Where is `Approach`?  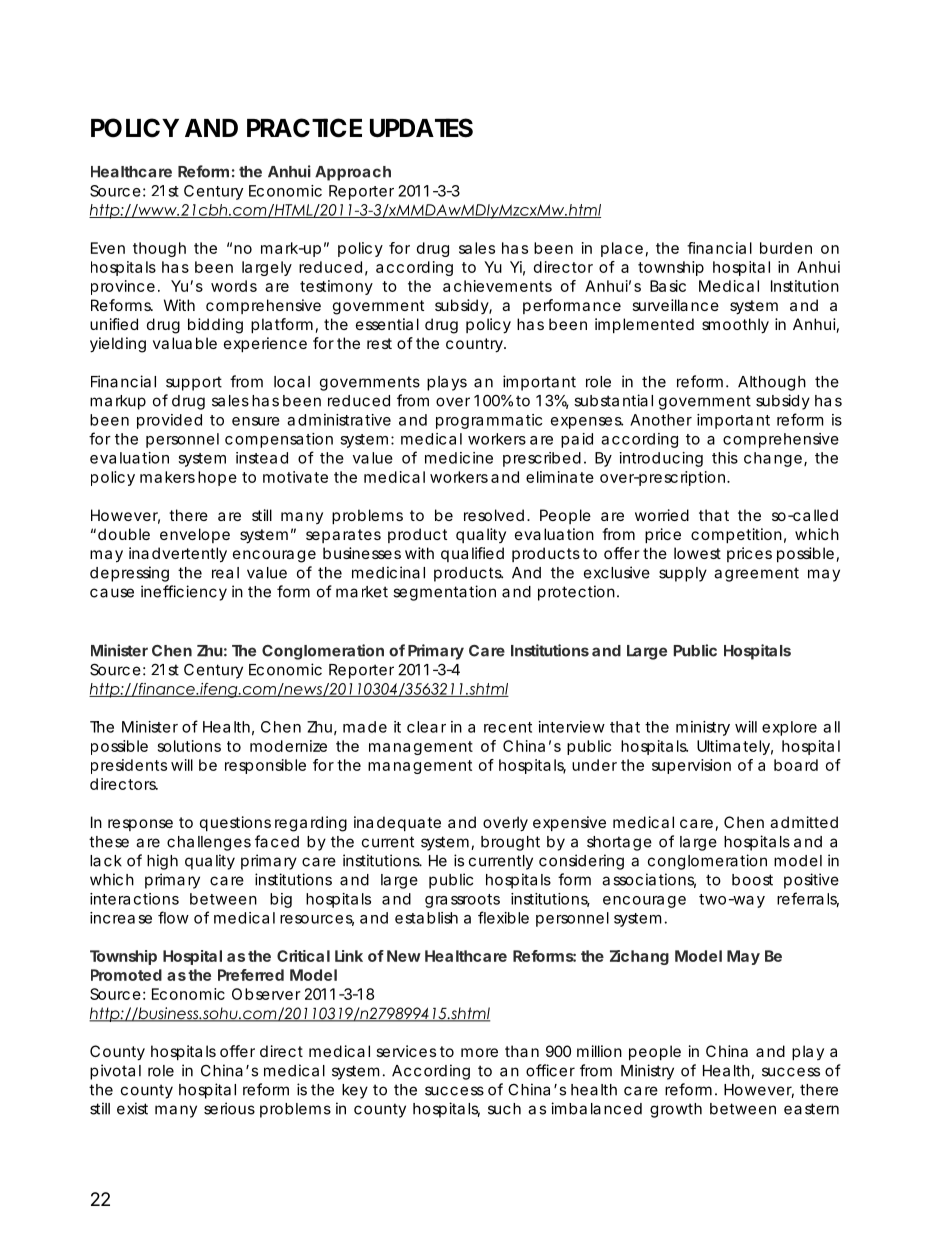 Approach is located at coordinates (353, 173).
